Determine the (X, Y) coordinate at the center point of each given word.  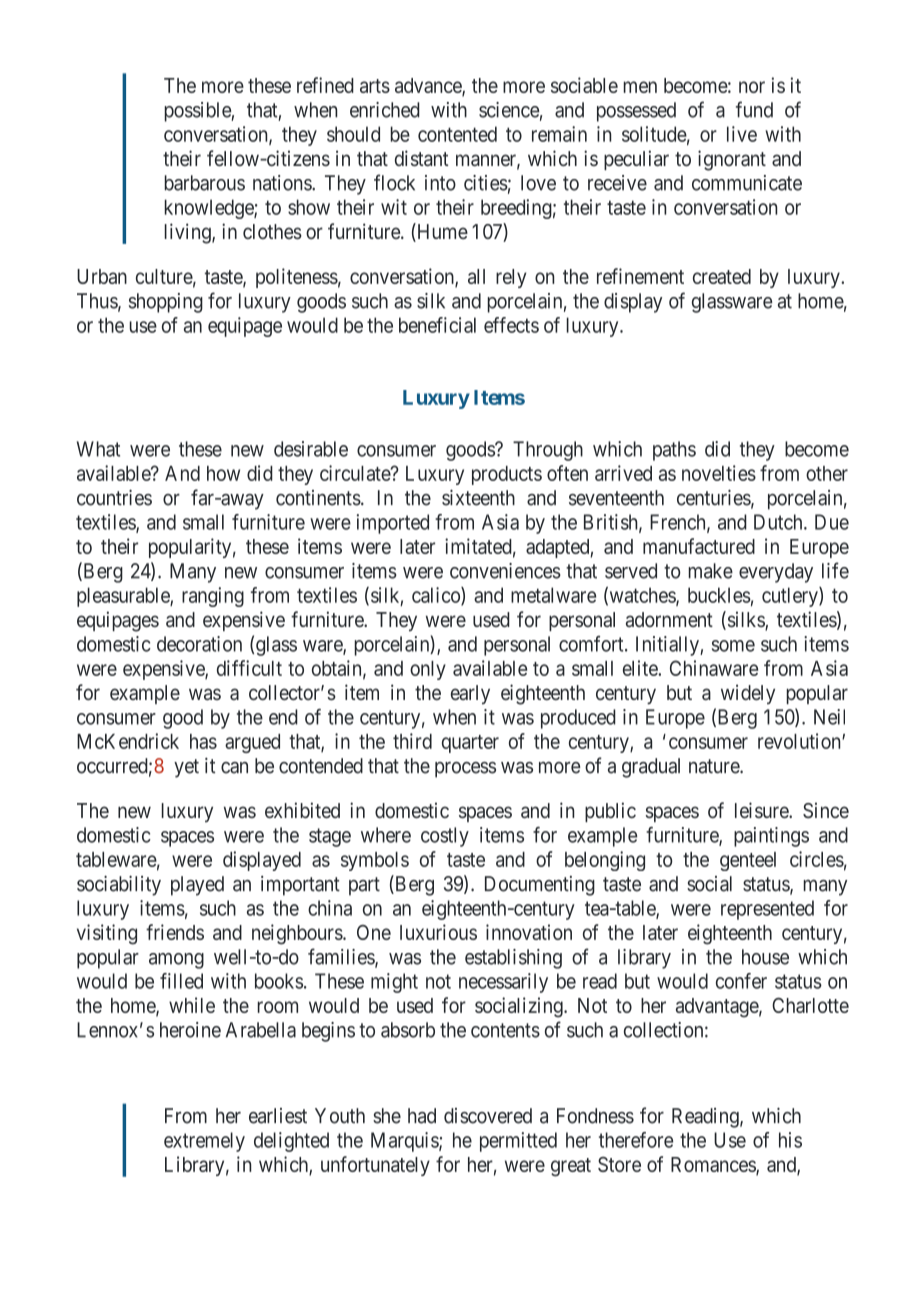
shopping (166, 303)
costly (445, 837)
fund (754, 109)
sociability (119, 885)
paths (674, 451)
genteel (748, 861)
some (733, 646)
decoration (199, 644)
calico (437, 596)
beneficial (437, 325)
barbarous (205, 183)
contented (457, 134)
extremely (204, 1142)
